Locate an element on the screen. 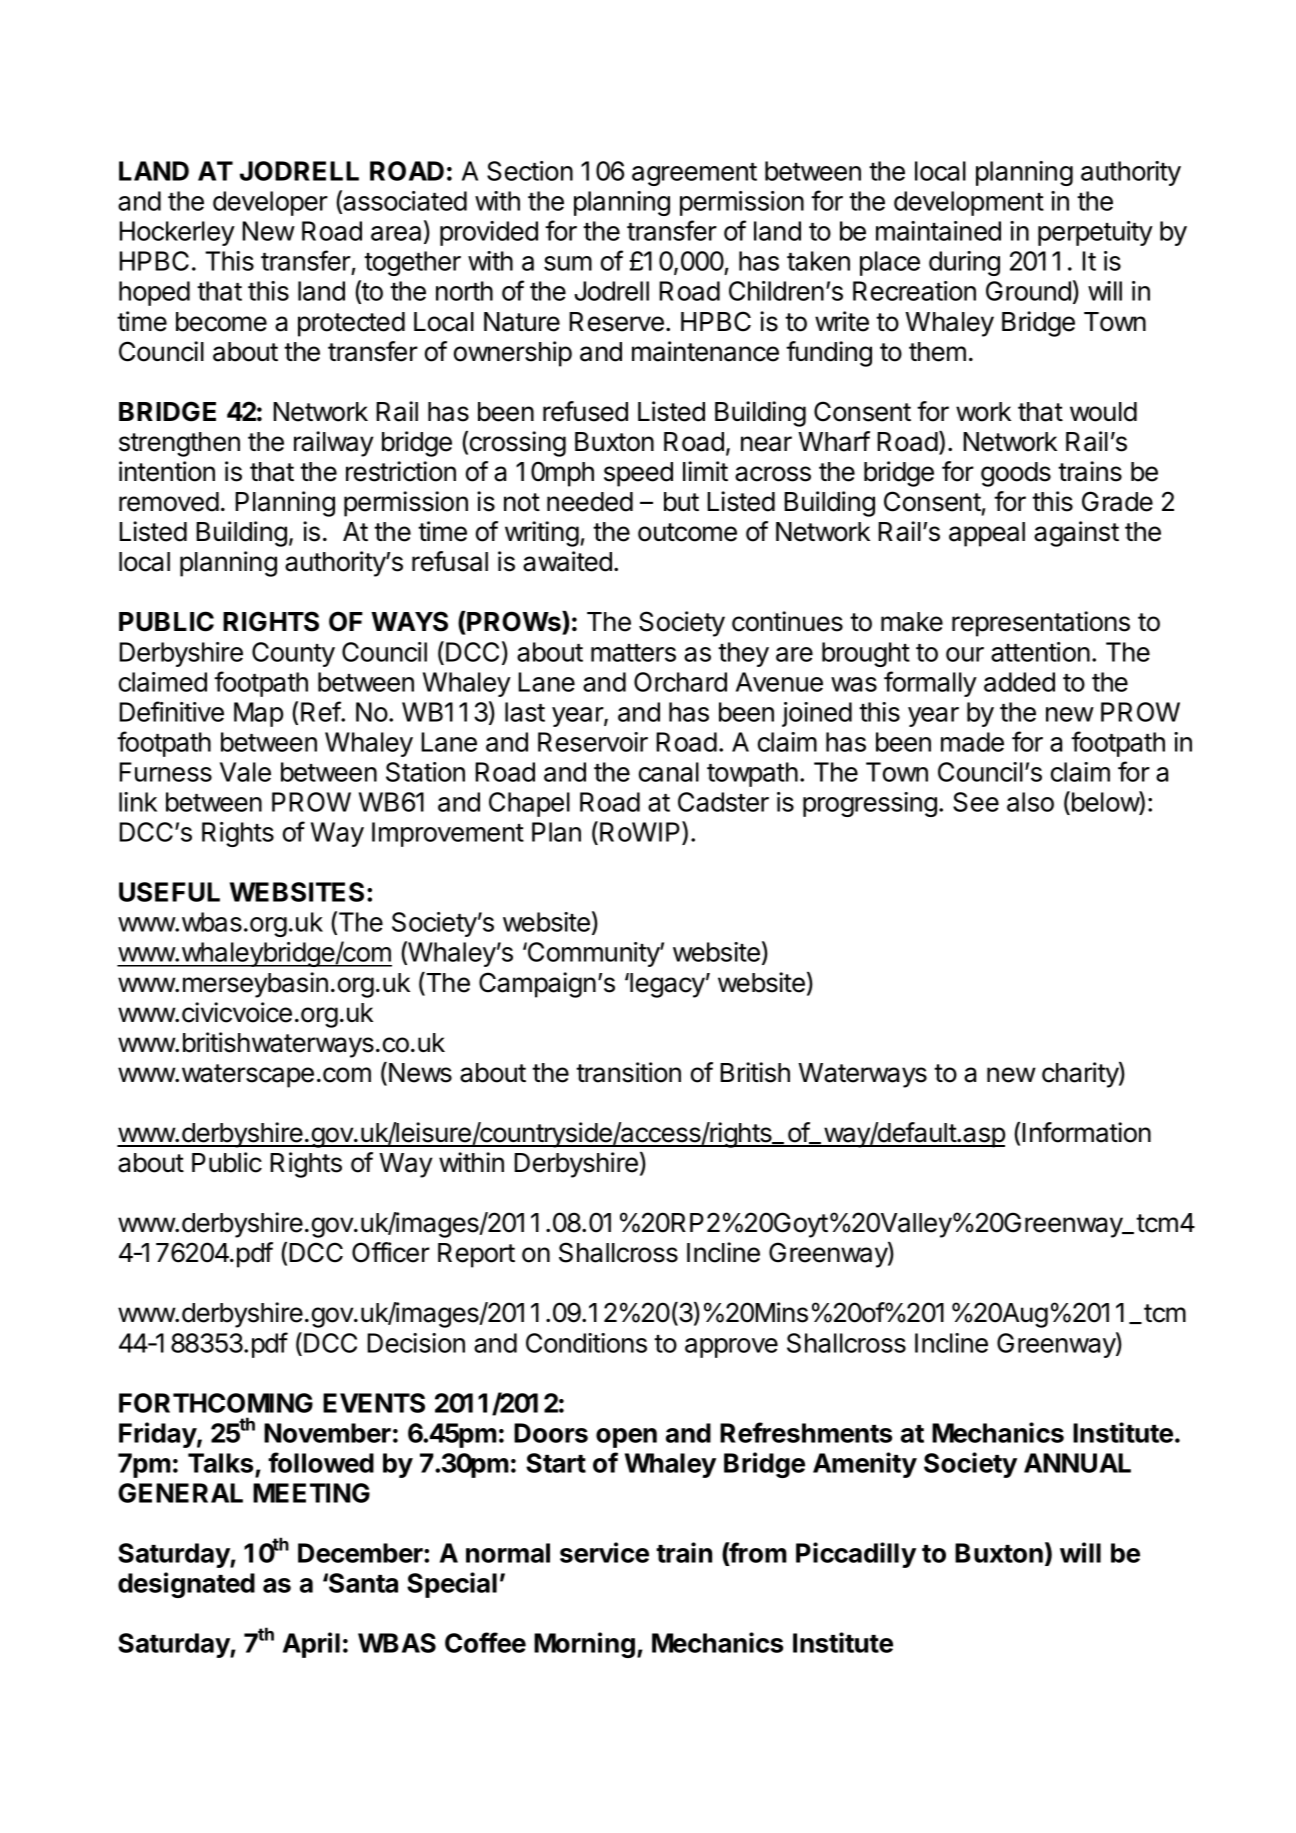 This screenshot has width=1296, height=1833. transition is located at coordinates (628, 1072).
